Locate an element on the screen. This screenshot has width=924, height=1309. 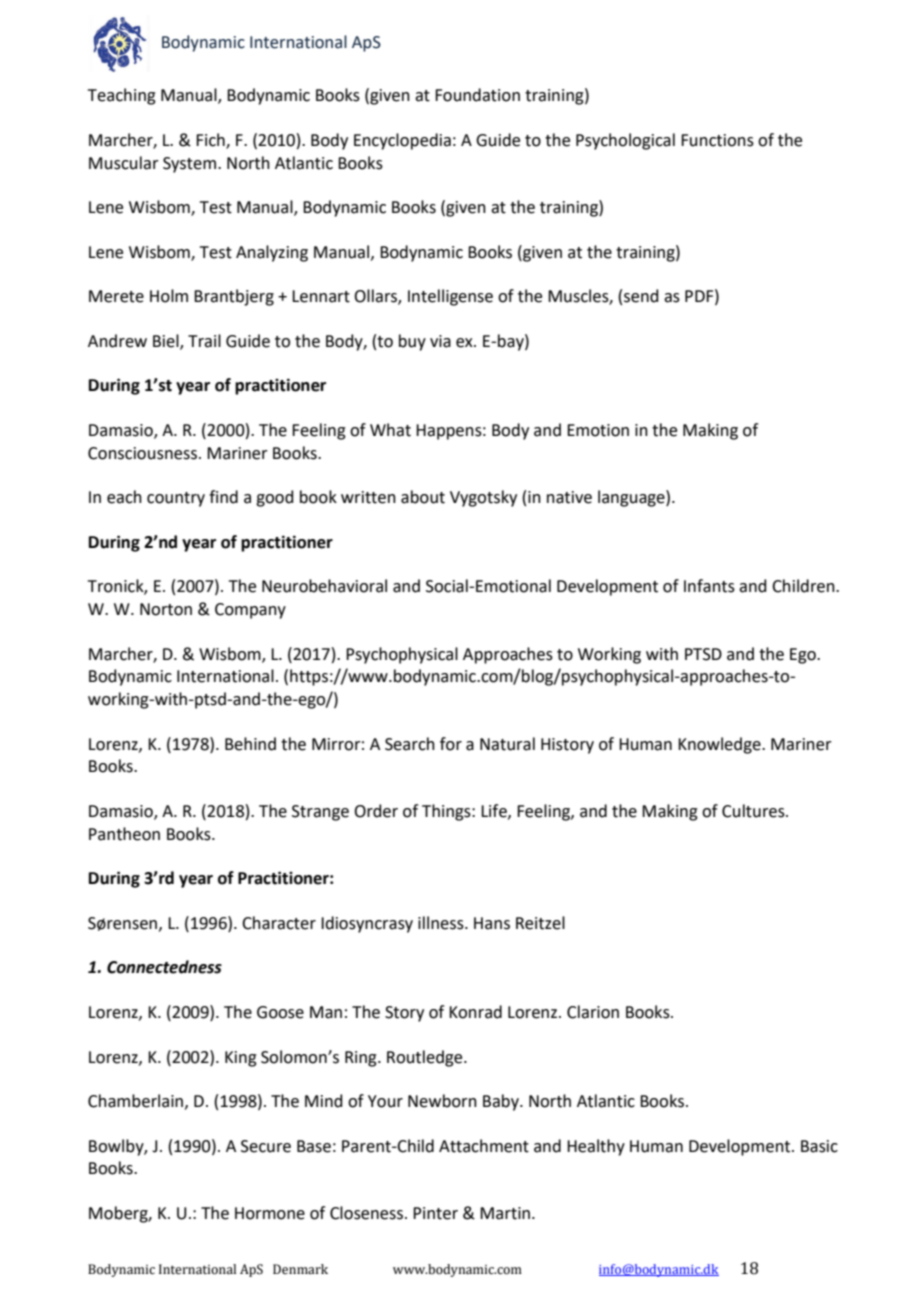
Foundation is located at coordinates (477, 95).
